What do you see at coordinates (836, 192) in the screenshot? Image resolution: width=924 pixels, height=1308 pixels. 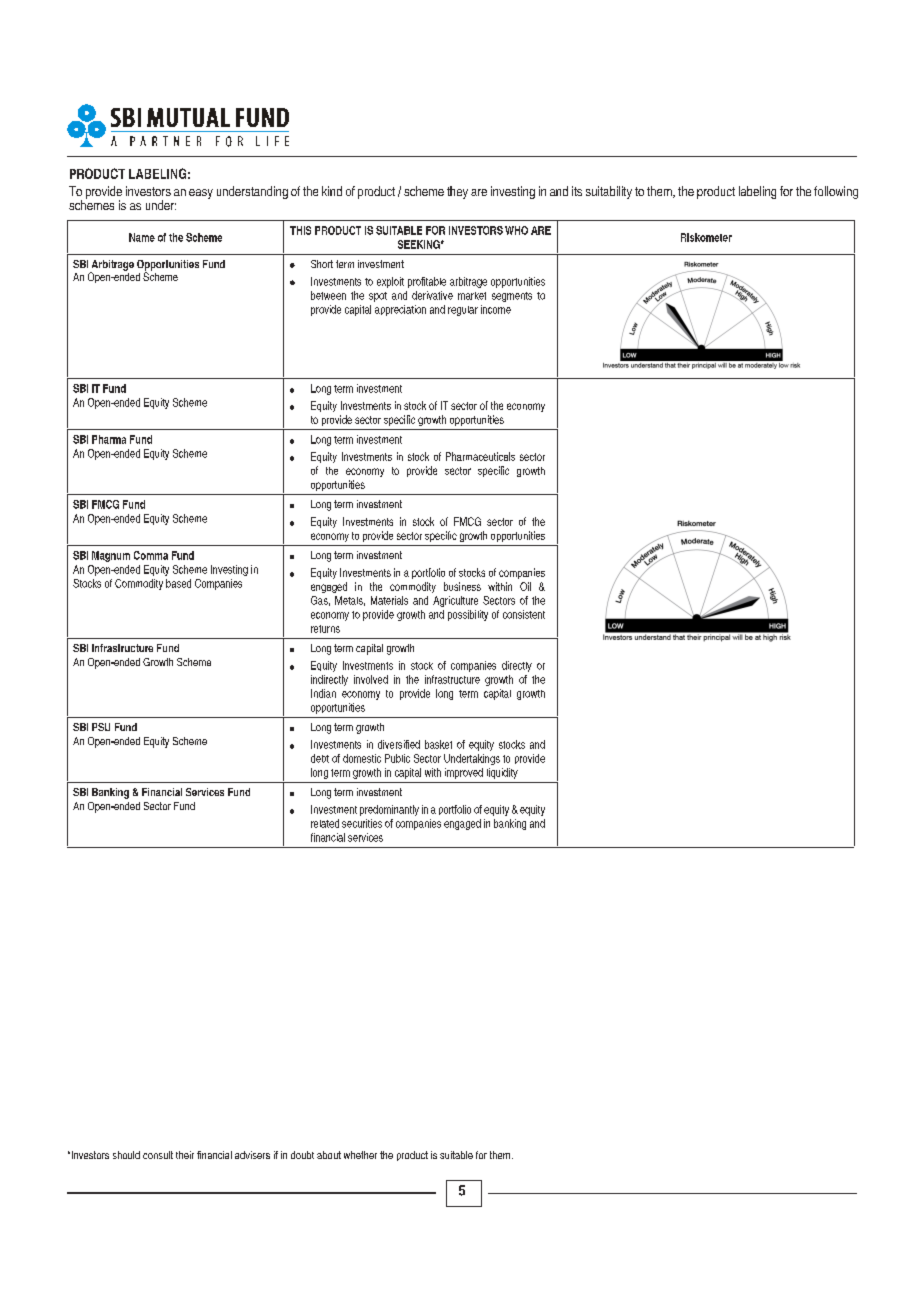 I see `following` at bounding box center [836, 192].
